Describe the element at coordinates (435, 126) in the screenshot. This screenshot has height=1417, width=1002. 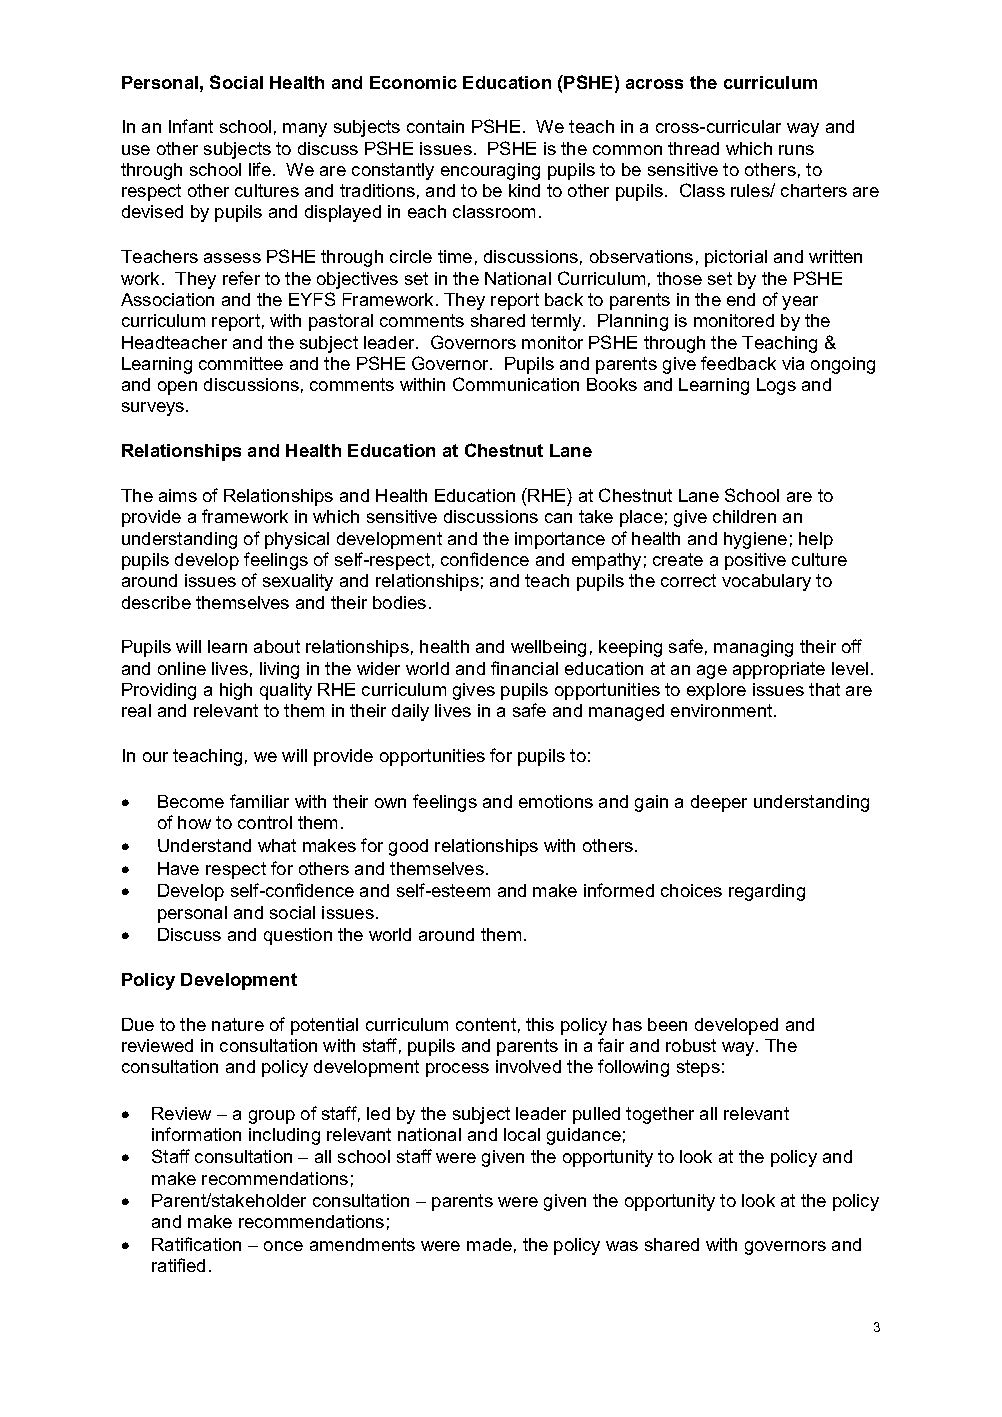
I see `contain` at that location.
